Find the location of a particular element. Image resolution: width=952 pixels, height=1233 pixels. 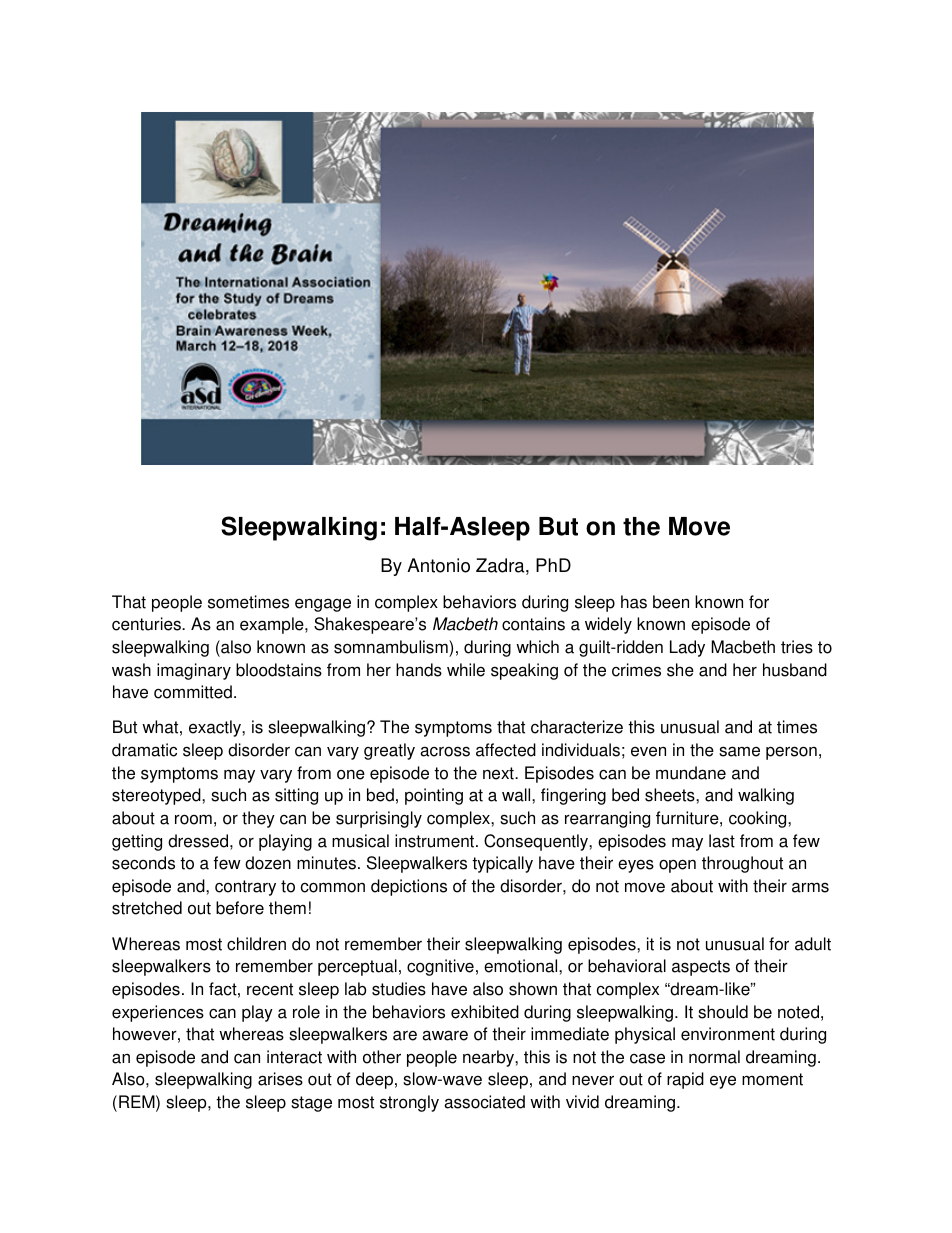

room is located at coordinates (193, 819).
